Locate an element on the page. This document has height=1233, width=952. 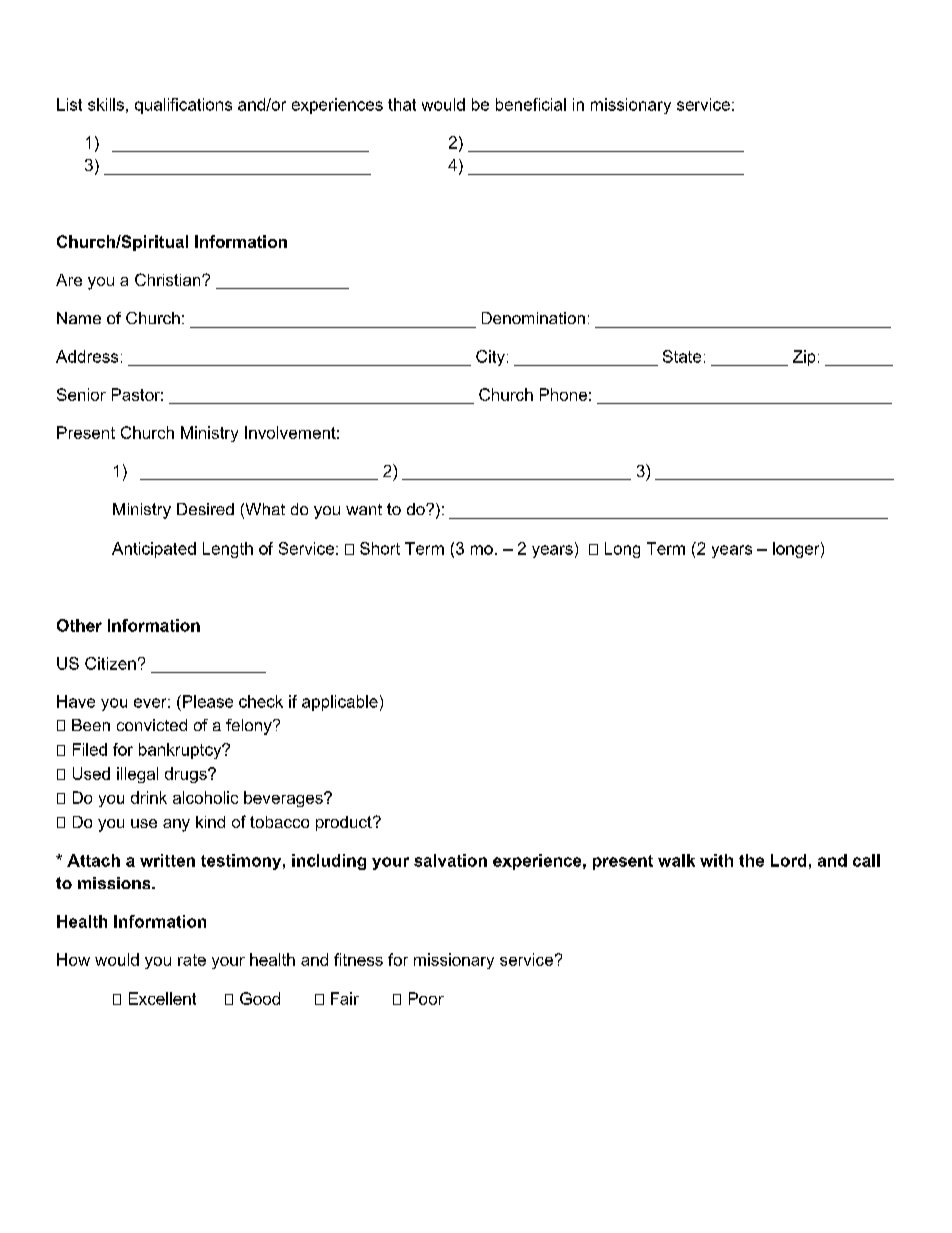
rate is located at coordinates (192, 960).
